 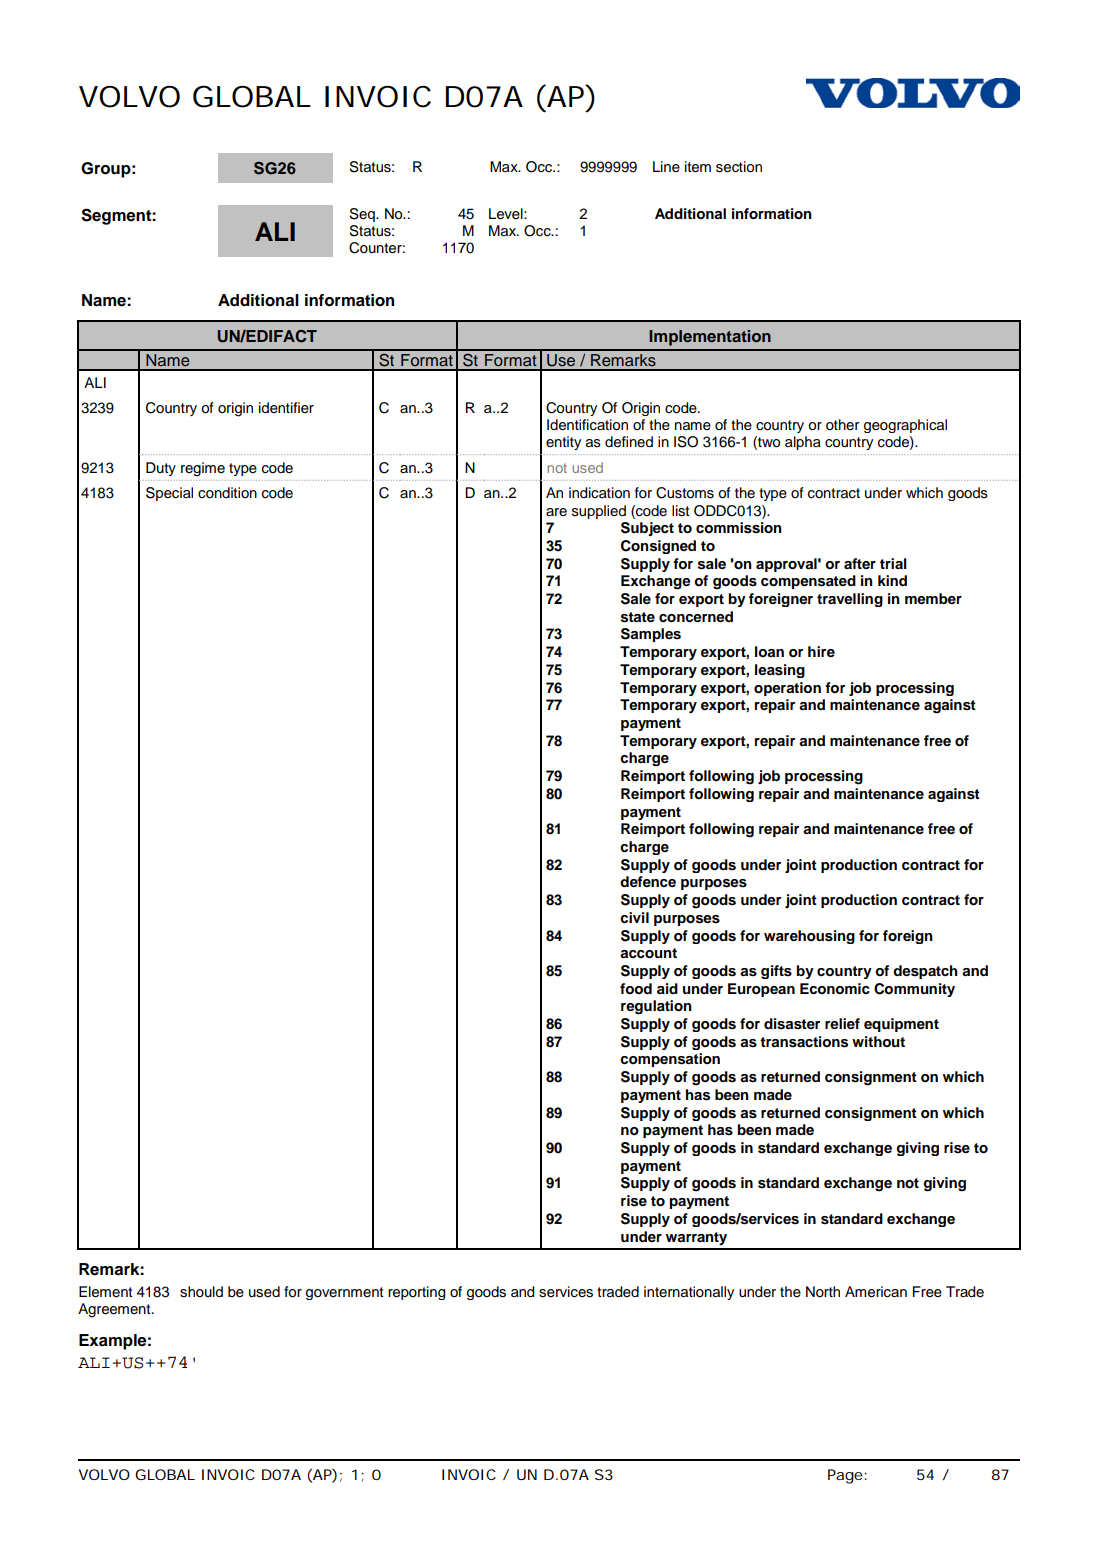 I want to click on Agreement, so click(x=115, y=1310).
